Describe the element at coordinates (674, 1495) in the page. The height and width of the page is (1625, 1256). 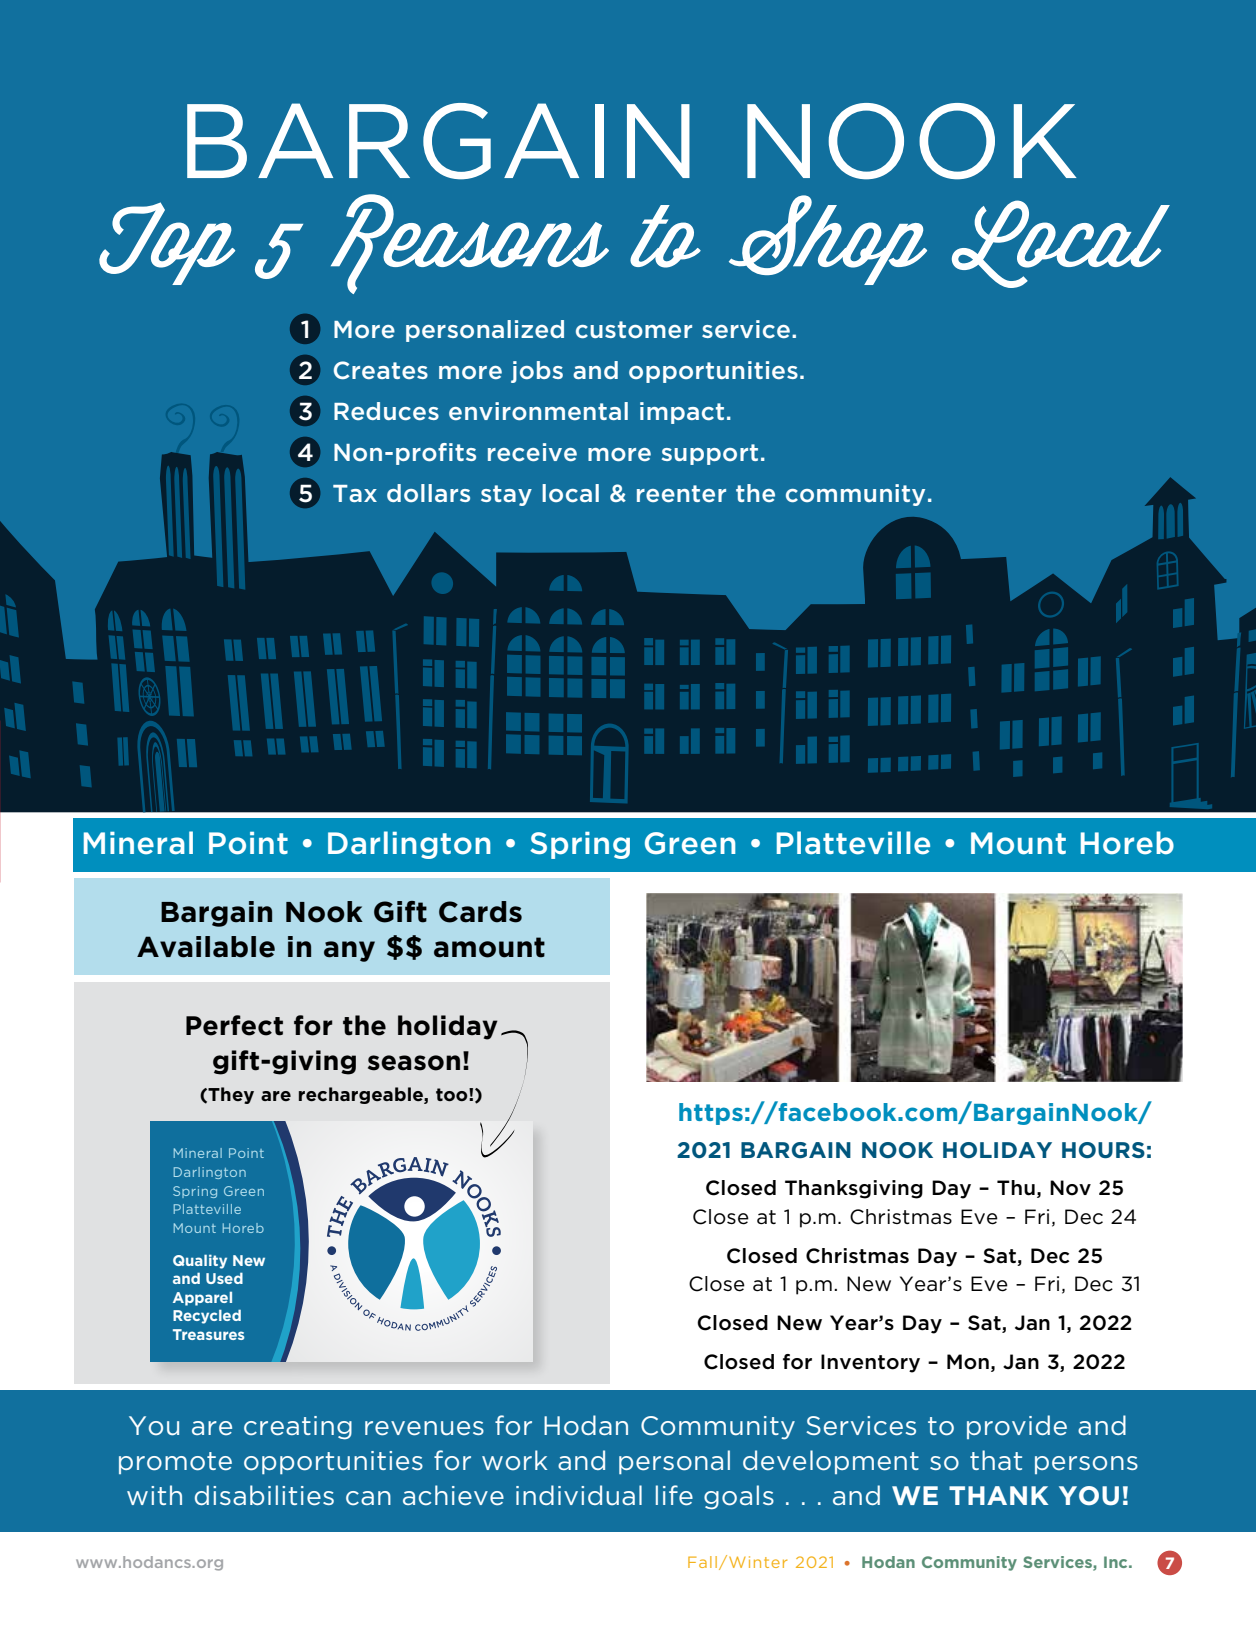
I see `life` at that location.
